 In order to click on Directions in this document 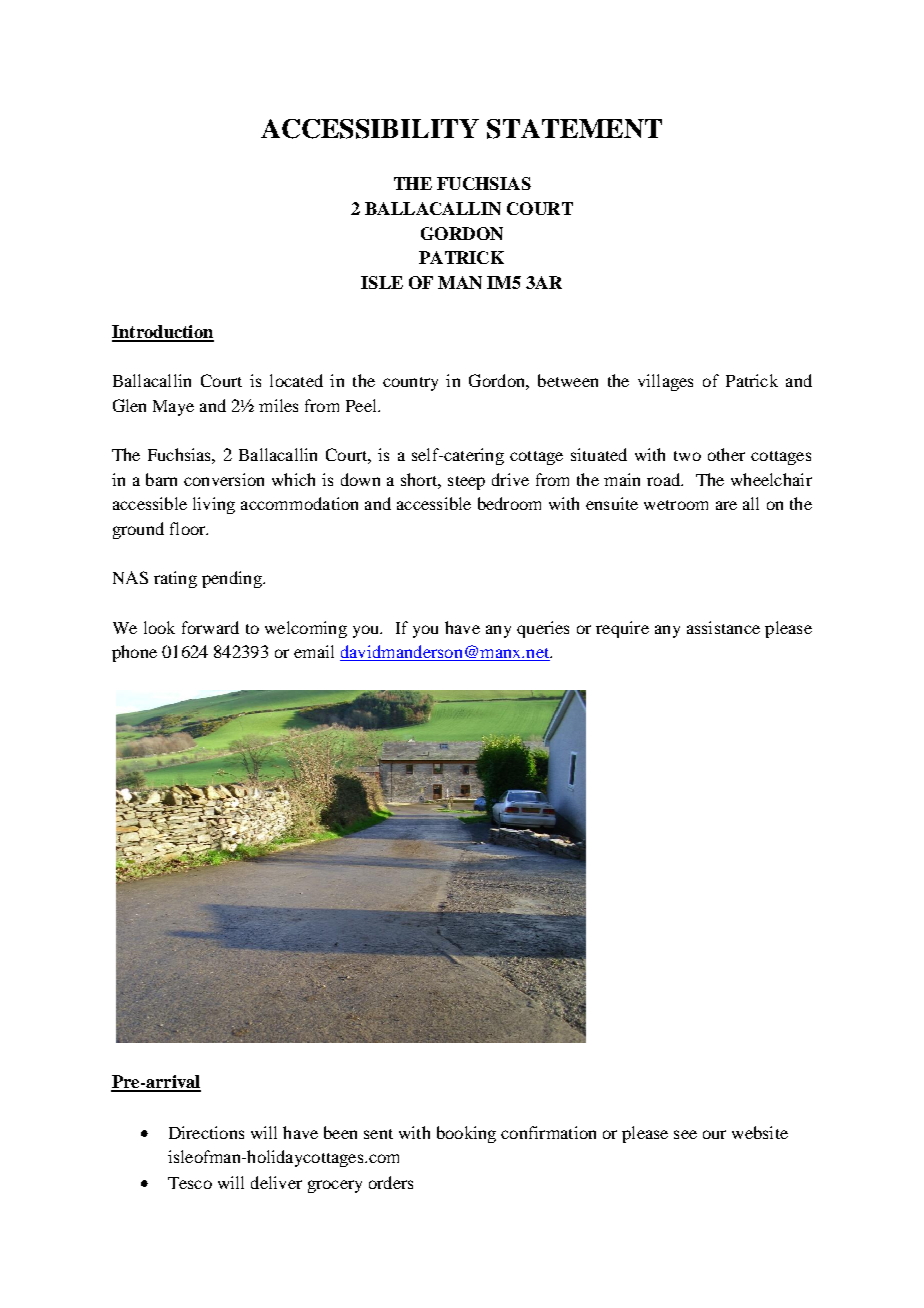, I will do `click(206, 1132)`.
